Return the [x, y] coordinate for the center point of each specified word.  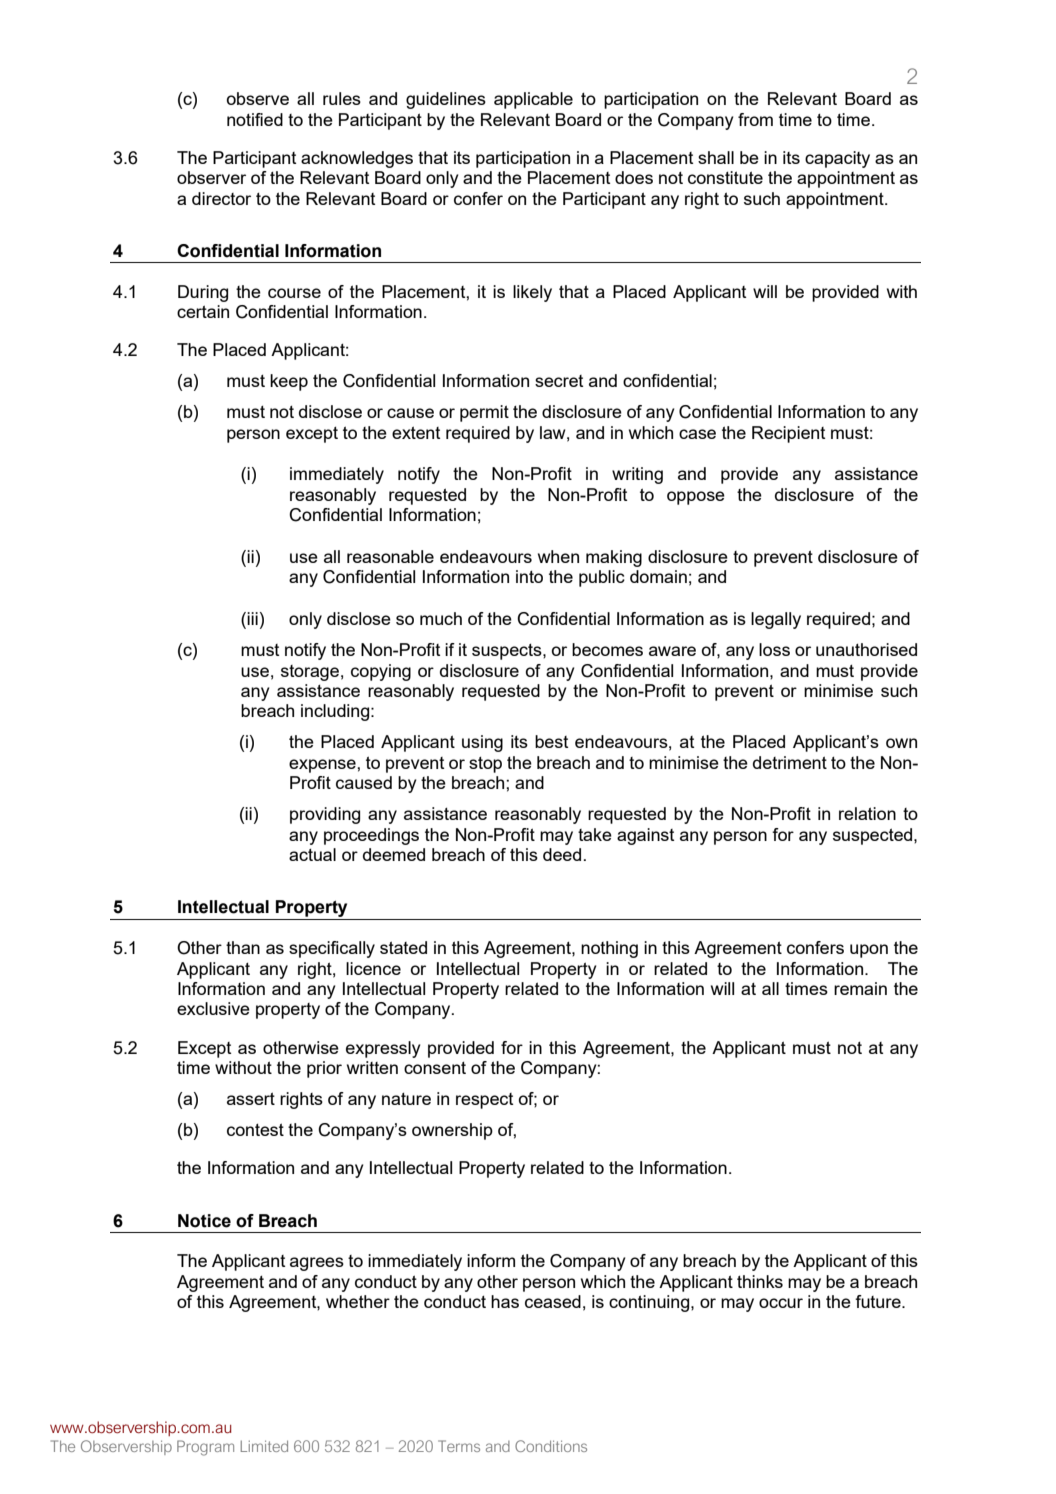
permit [484, 413]
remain [860, 988]
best [551, 741]
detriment [790, 762]
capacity [837, 159]
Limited [264, 1446]
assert [251, 1098]
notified [255, 119]
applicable [533, 100]
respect [484, 1101]
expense [323, 766]
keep [289, 382]
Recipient [788, 434]
